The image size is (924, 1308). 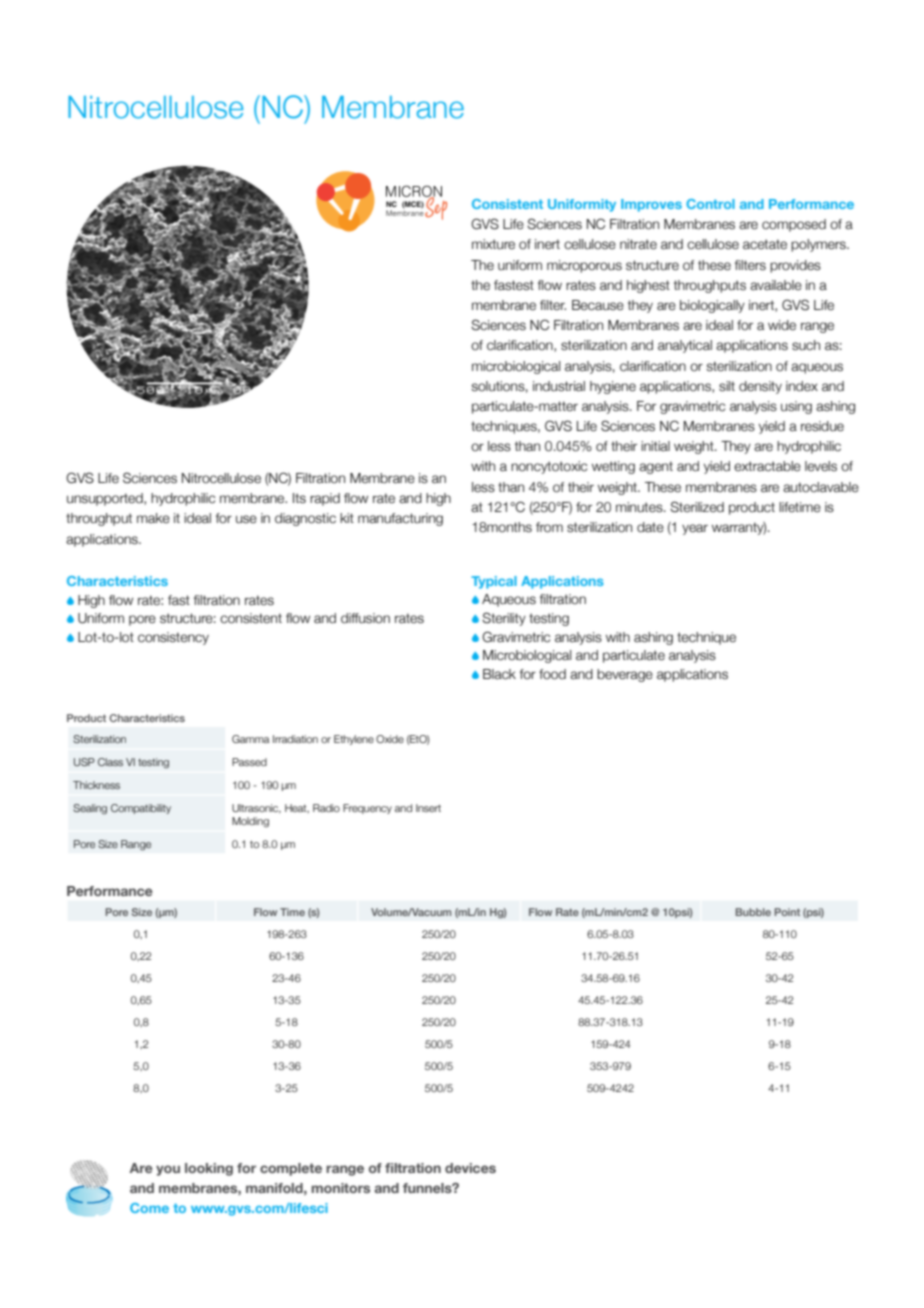 What do you see at coordinates (250, 822) in the screenshot?
I see `Molding` at bounding box center [250, 822].
